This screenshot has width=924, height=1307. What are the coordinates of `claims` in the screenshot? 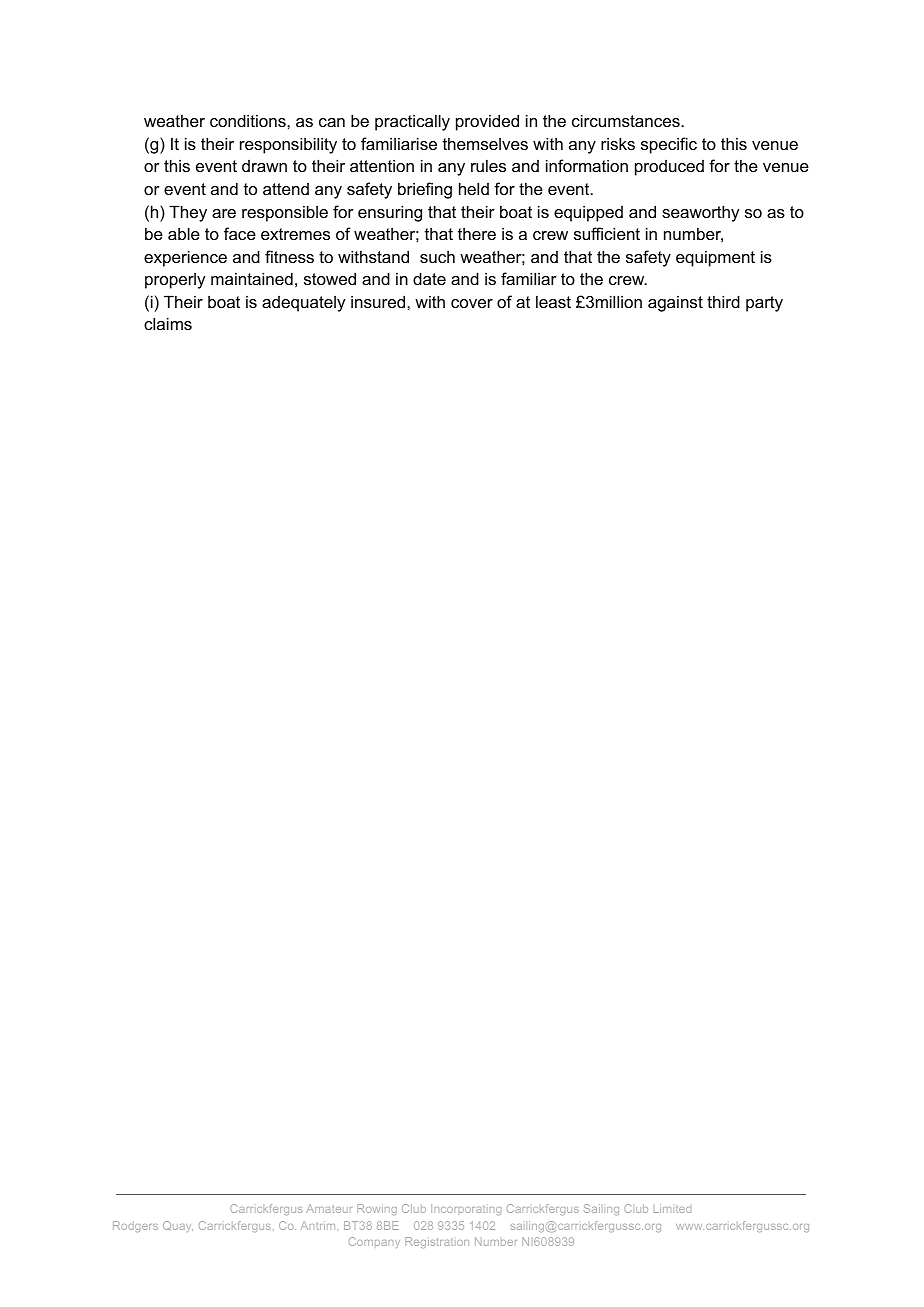 It's located at (168, 323).
